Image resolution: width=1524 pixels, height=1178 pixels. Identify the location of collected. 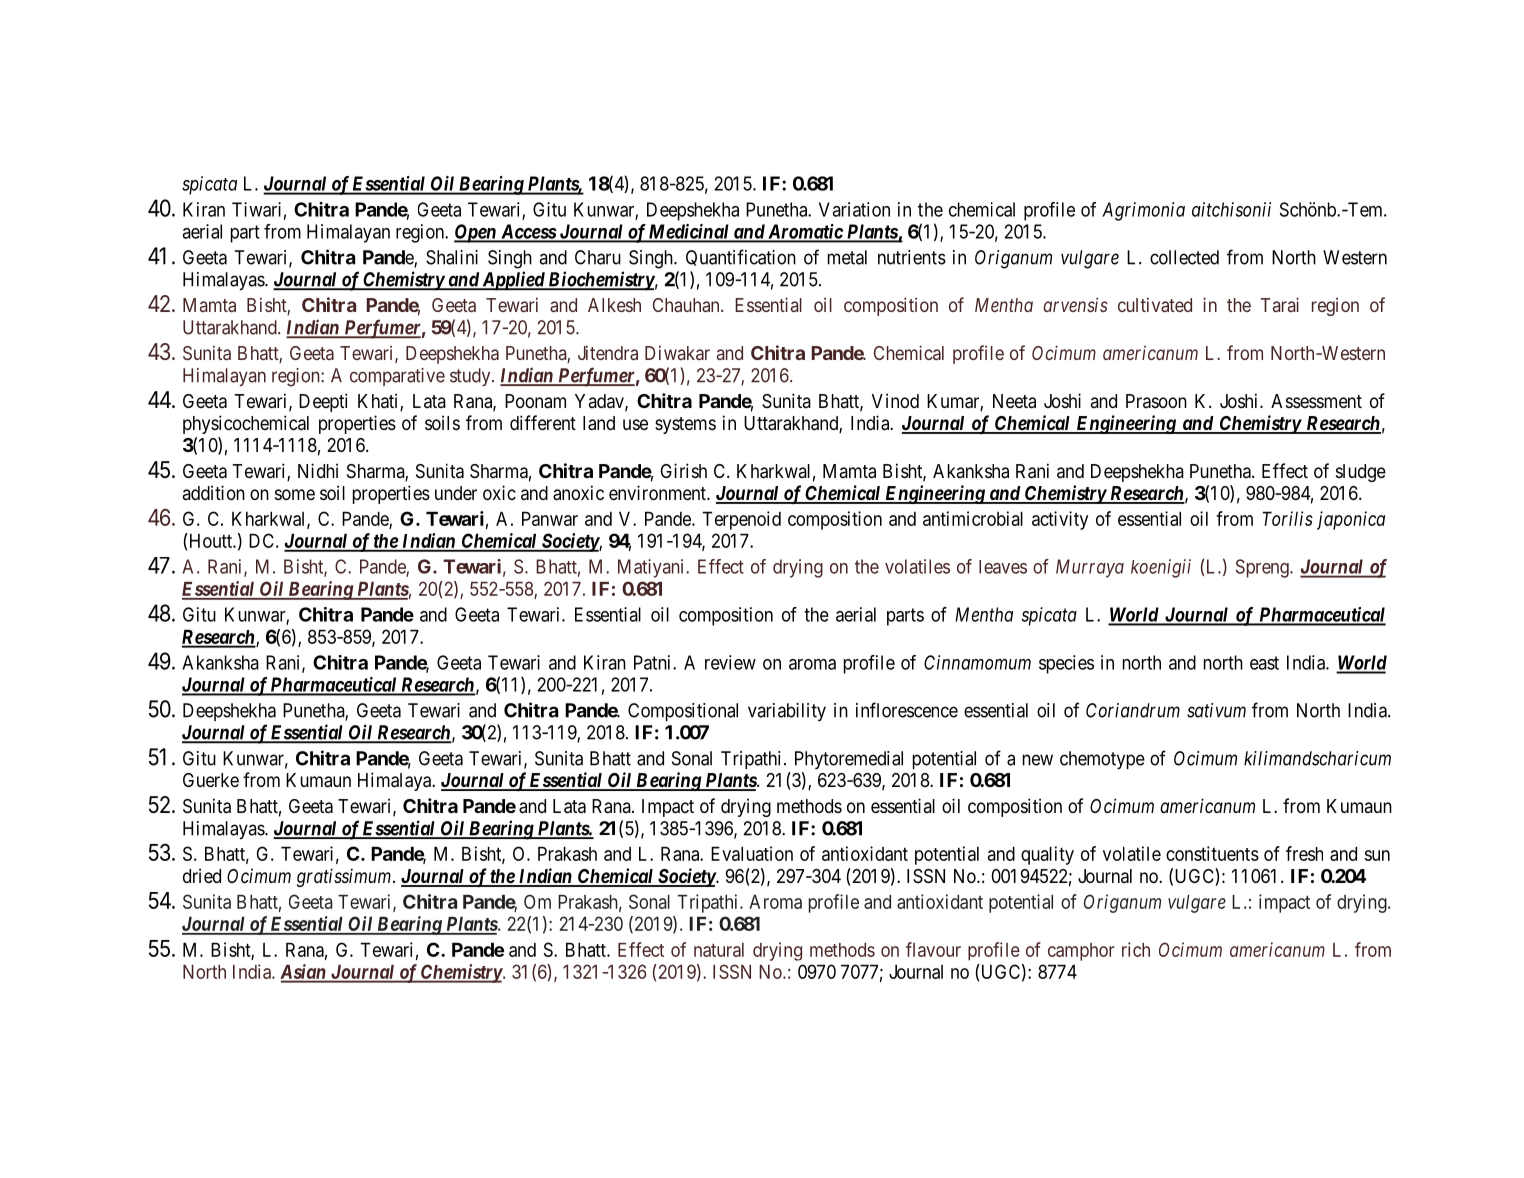
(1184, 257).
